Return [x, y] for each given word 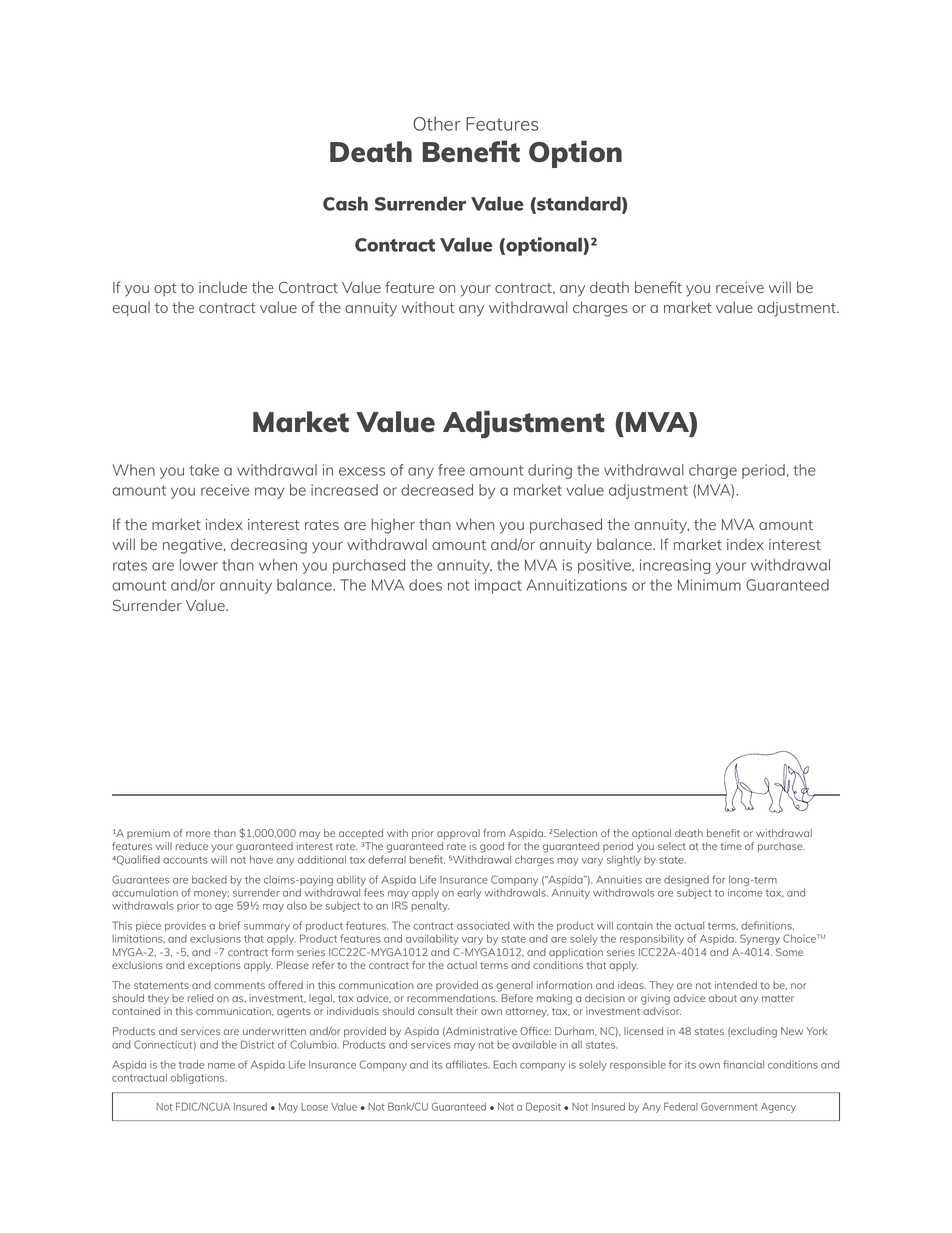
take [204, 470]
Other [437, 124]
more [198, 834]
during [550, 471]
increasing [675, 566]
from [494, 833]
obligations [199, 1078]
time [731, 846]
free [451, 470]
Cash [345, 203]
